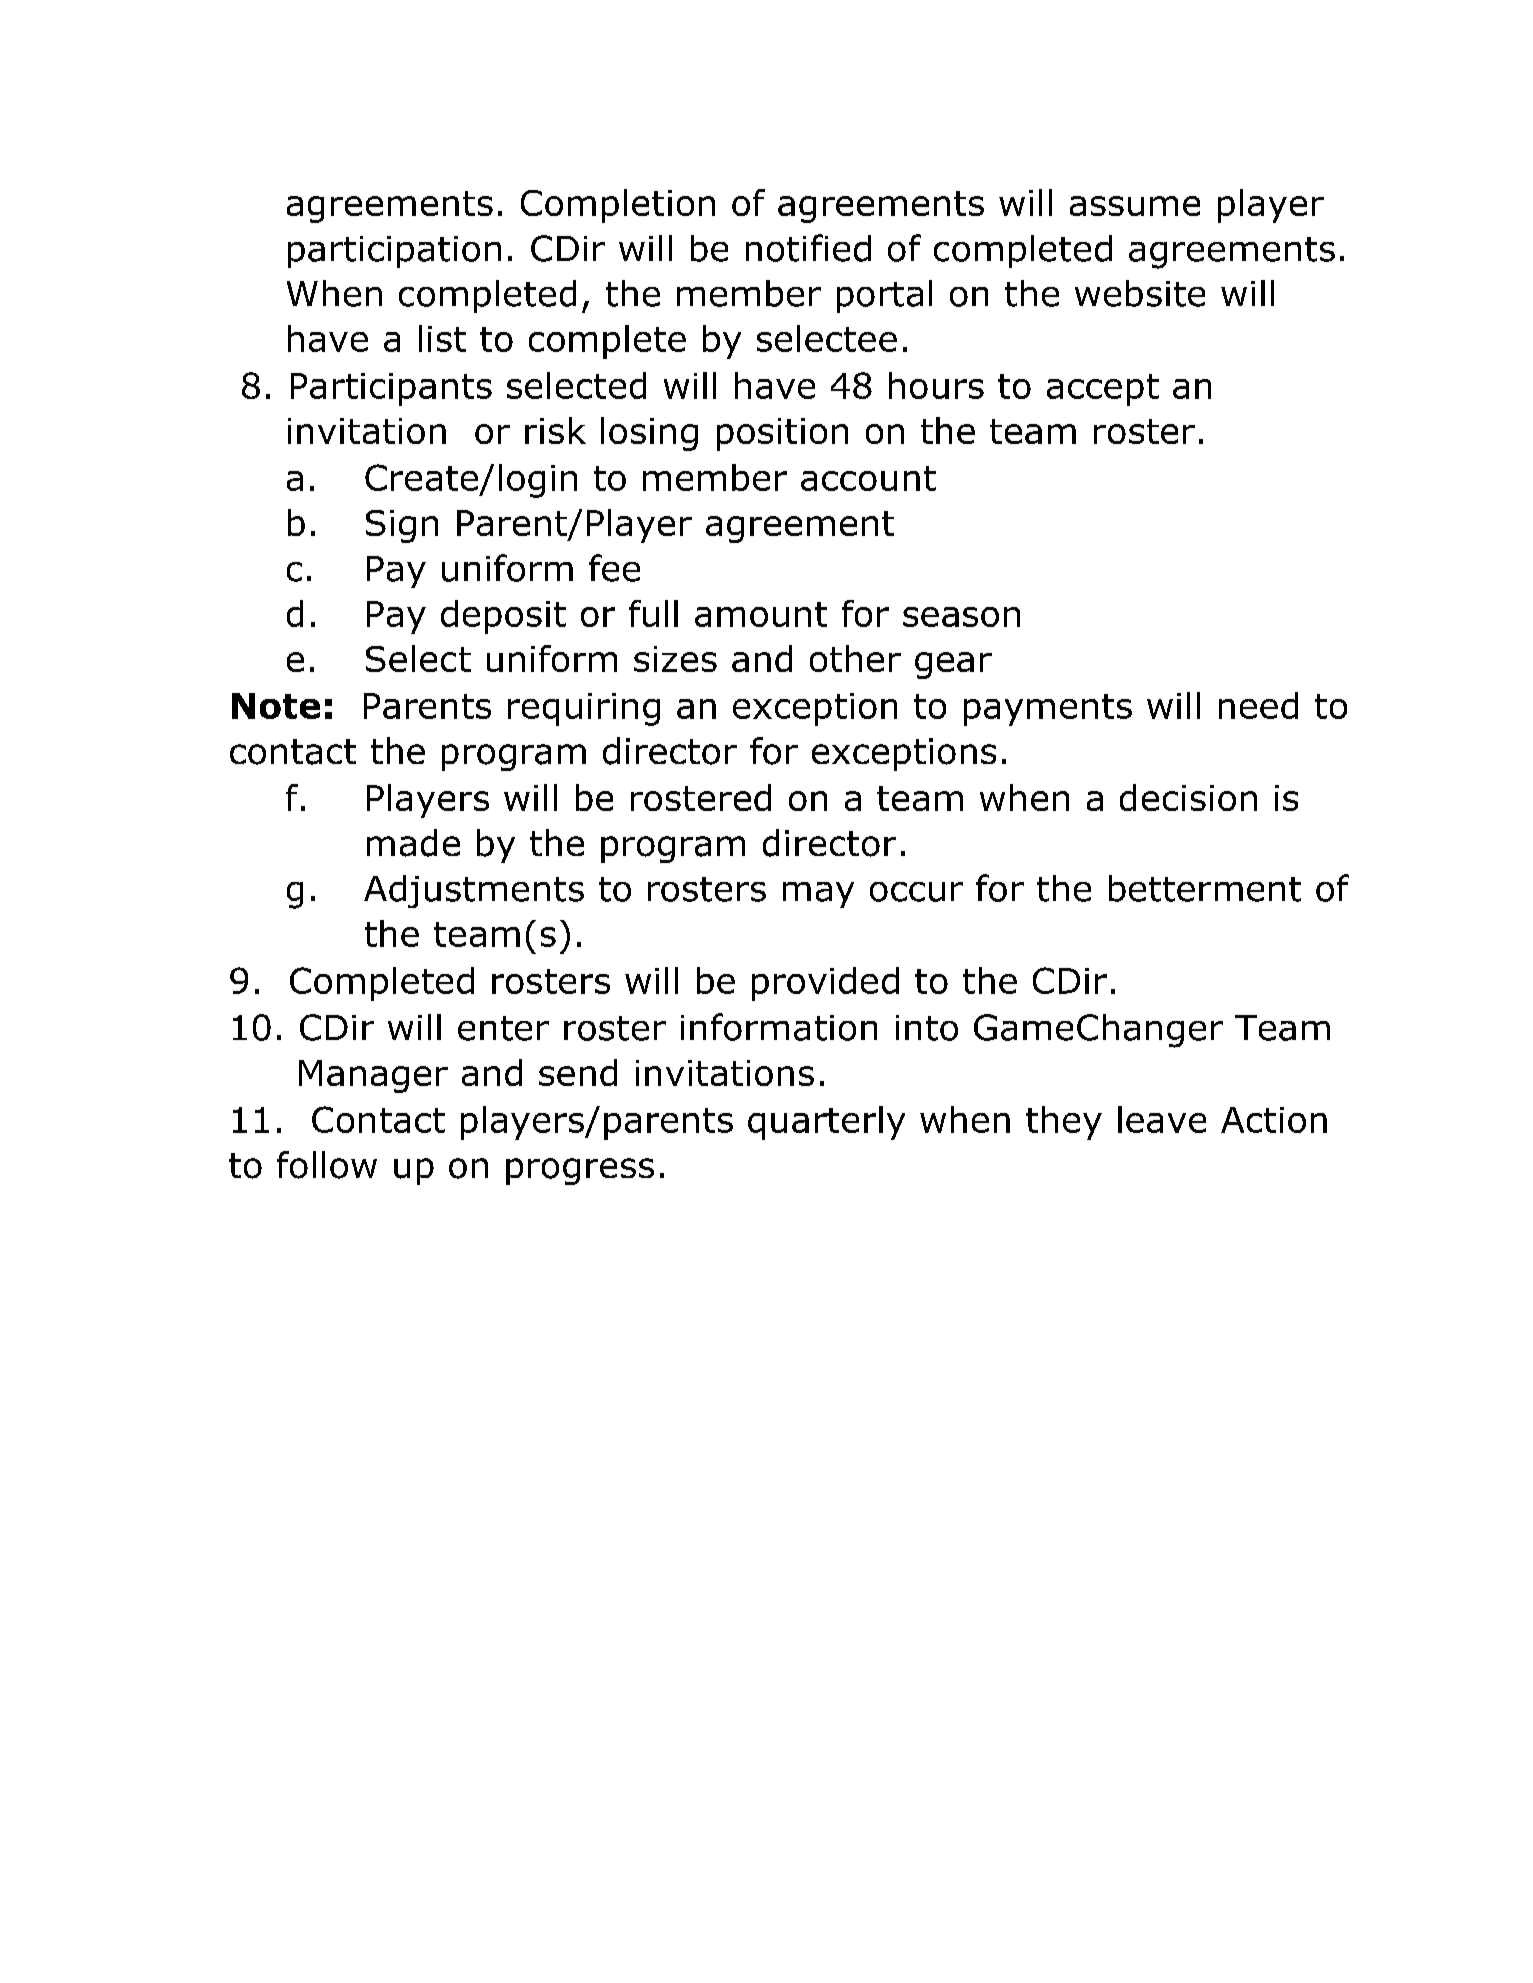 This image has height=1983, width=1533. I want to click on notified, so click(808, 248).
